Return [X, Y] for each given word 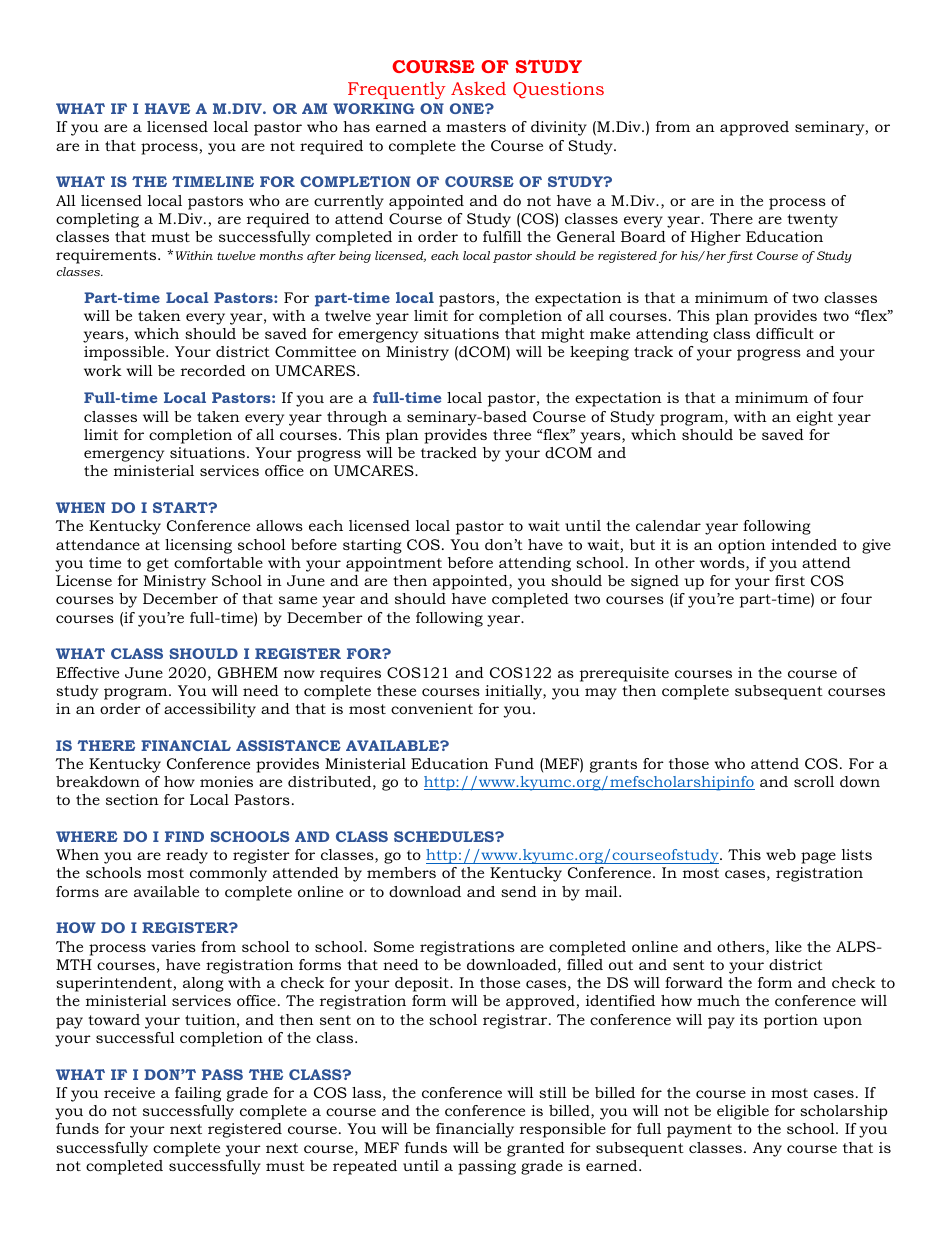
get [158, 565]
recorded [213, 370]
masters [476, 127]
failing [198, 1094]
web [781, 854]
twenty [812, 221]
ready [187, 856]
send [519, 891]
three [512, 434]
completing [97, 220]
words [723, 564]
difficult [785, 333]
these [396, 690]
